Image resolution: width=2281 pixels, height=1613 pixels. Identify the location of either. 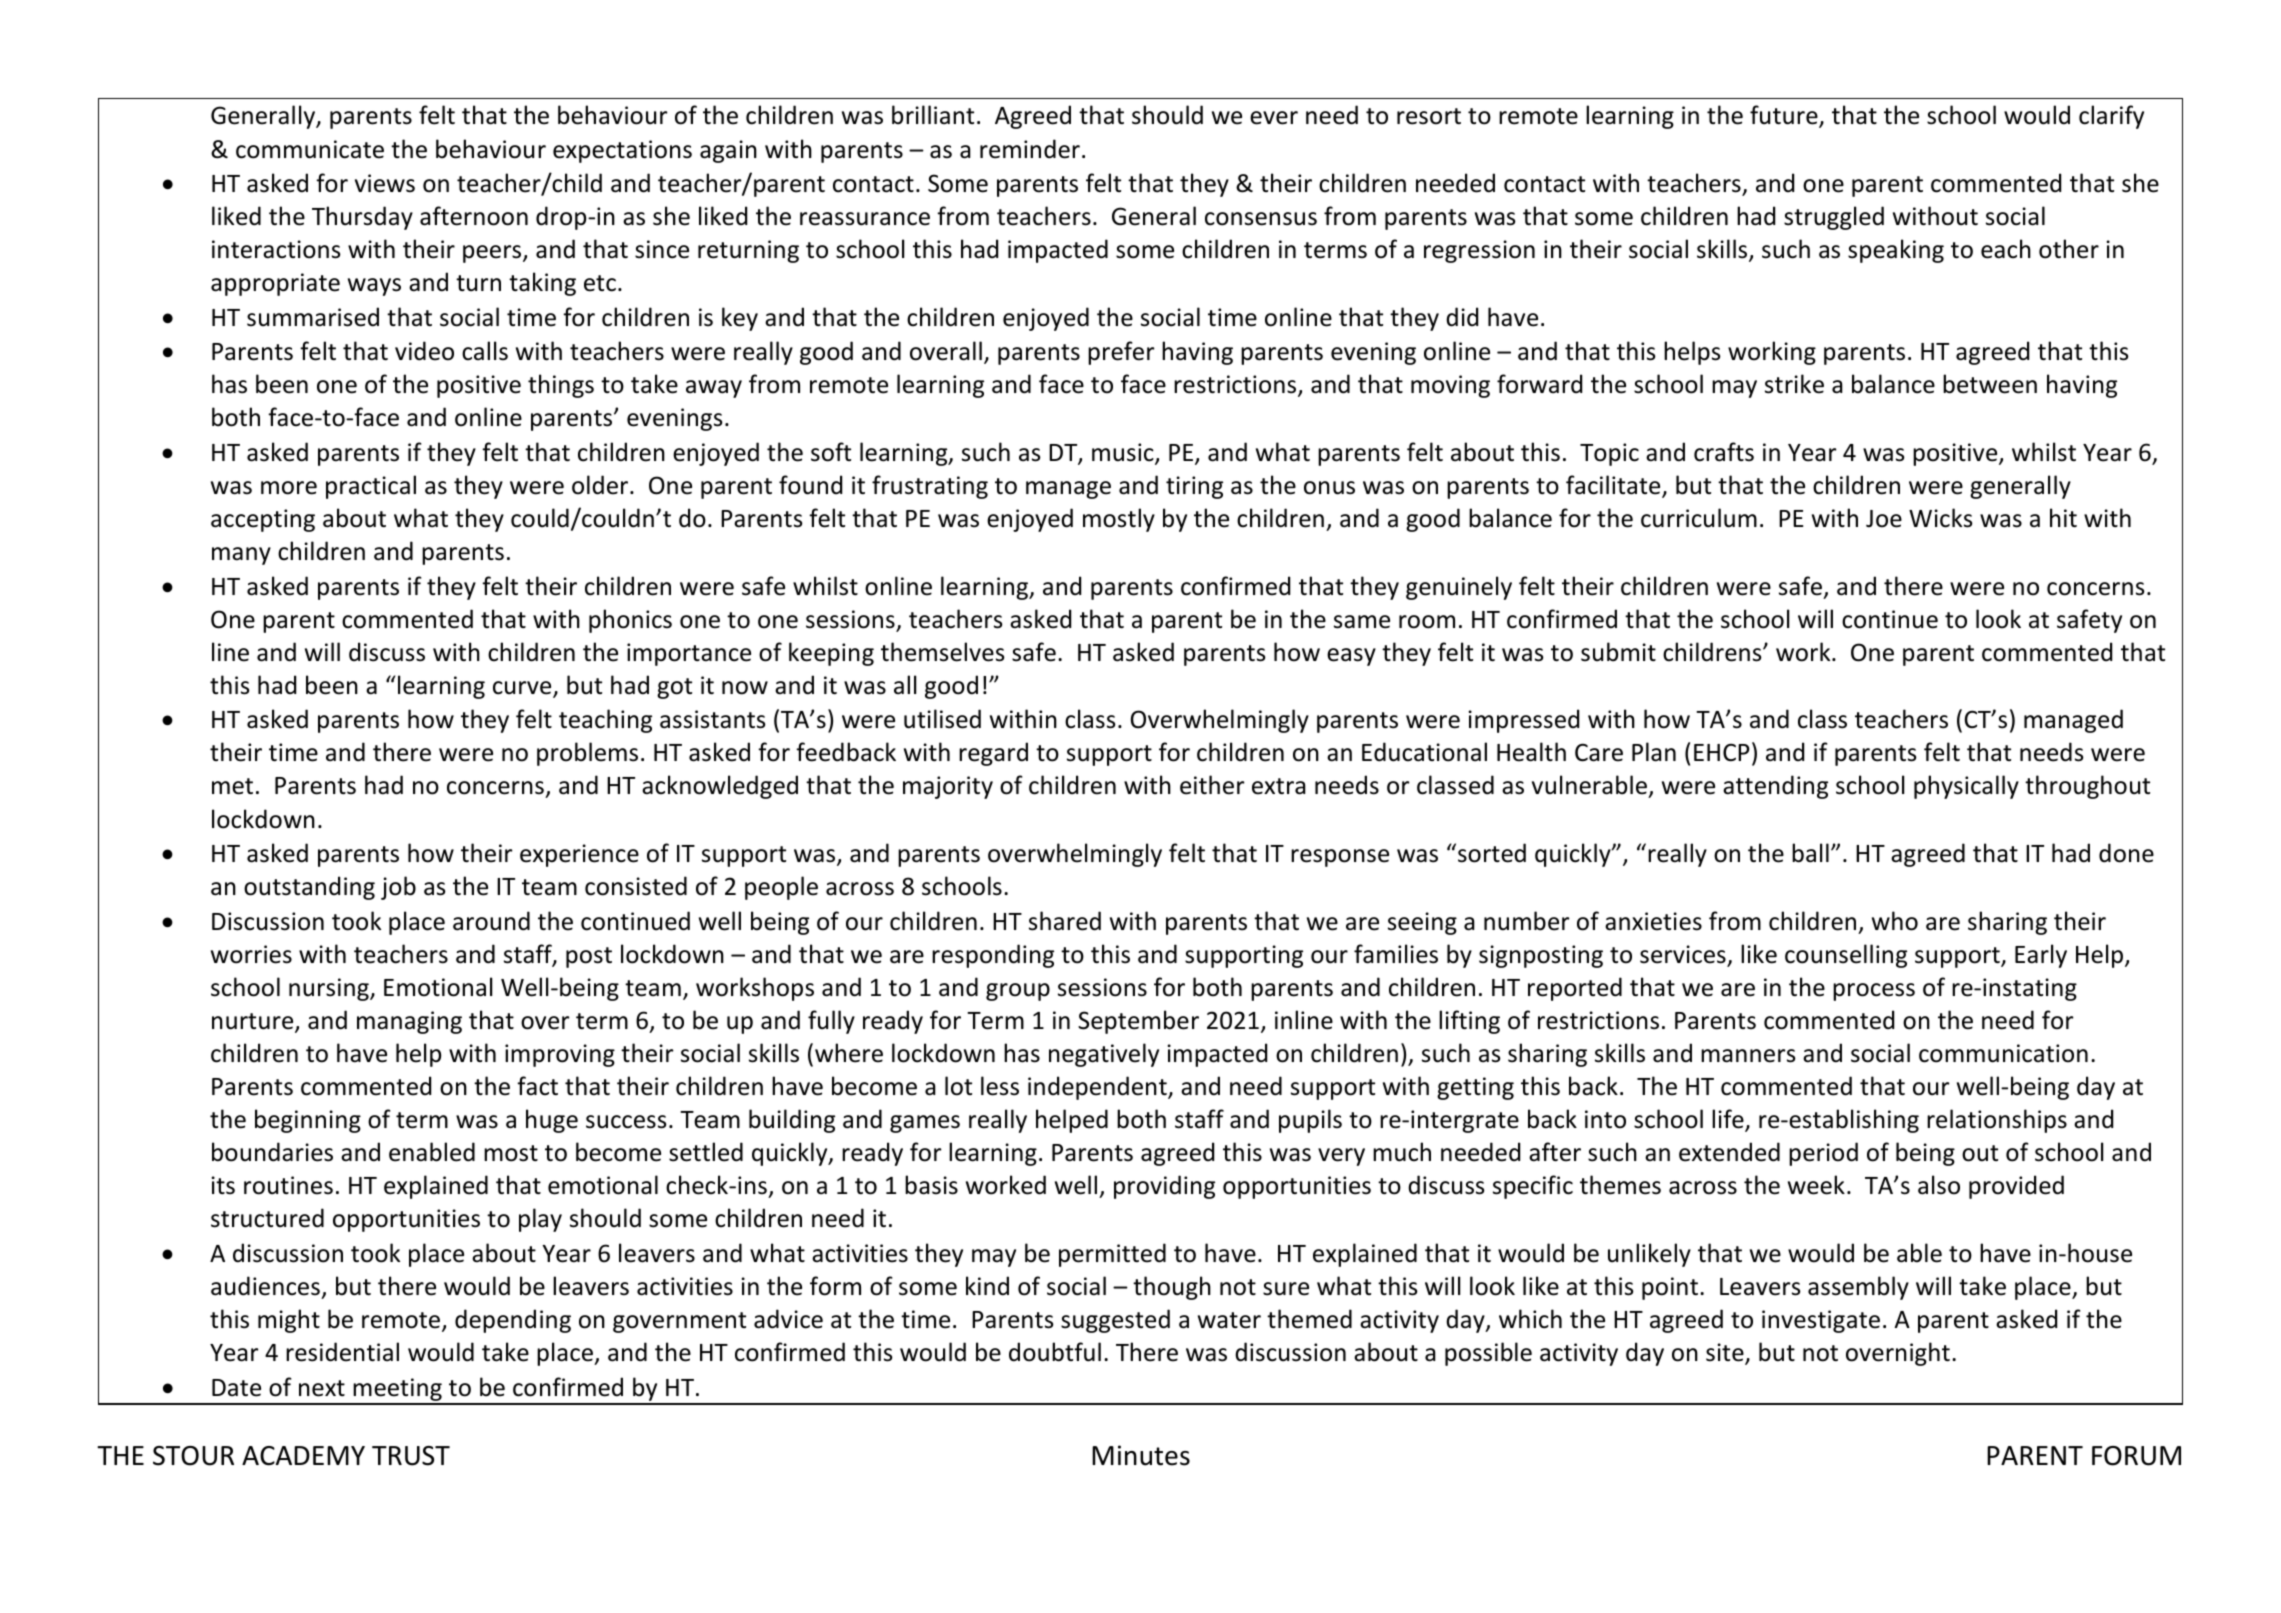
(1212, 785).
